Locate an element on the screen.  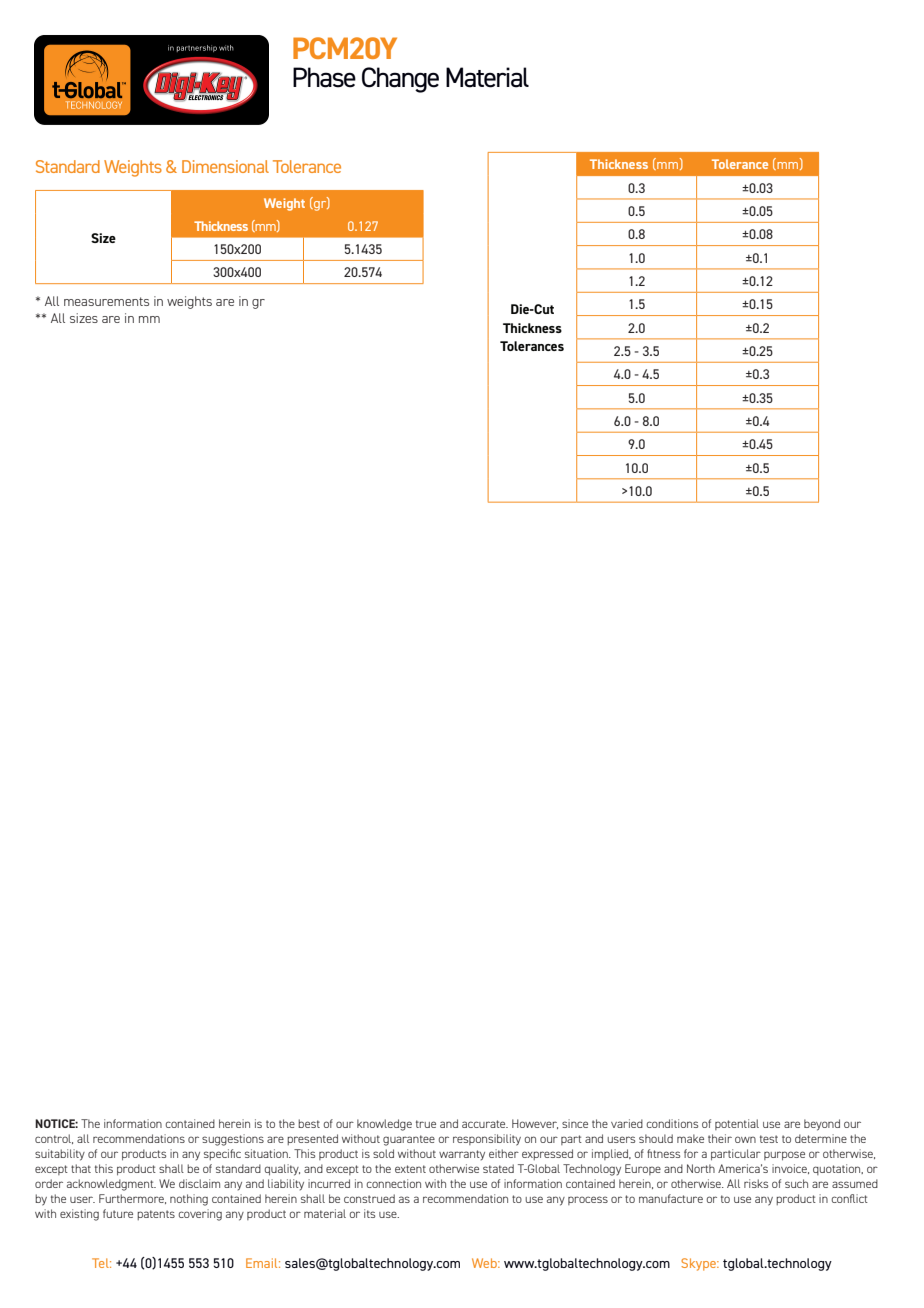
Phase is located at coordinates (324, 77).
